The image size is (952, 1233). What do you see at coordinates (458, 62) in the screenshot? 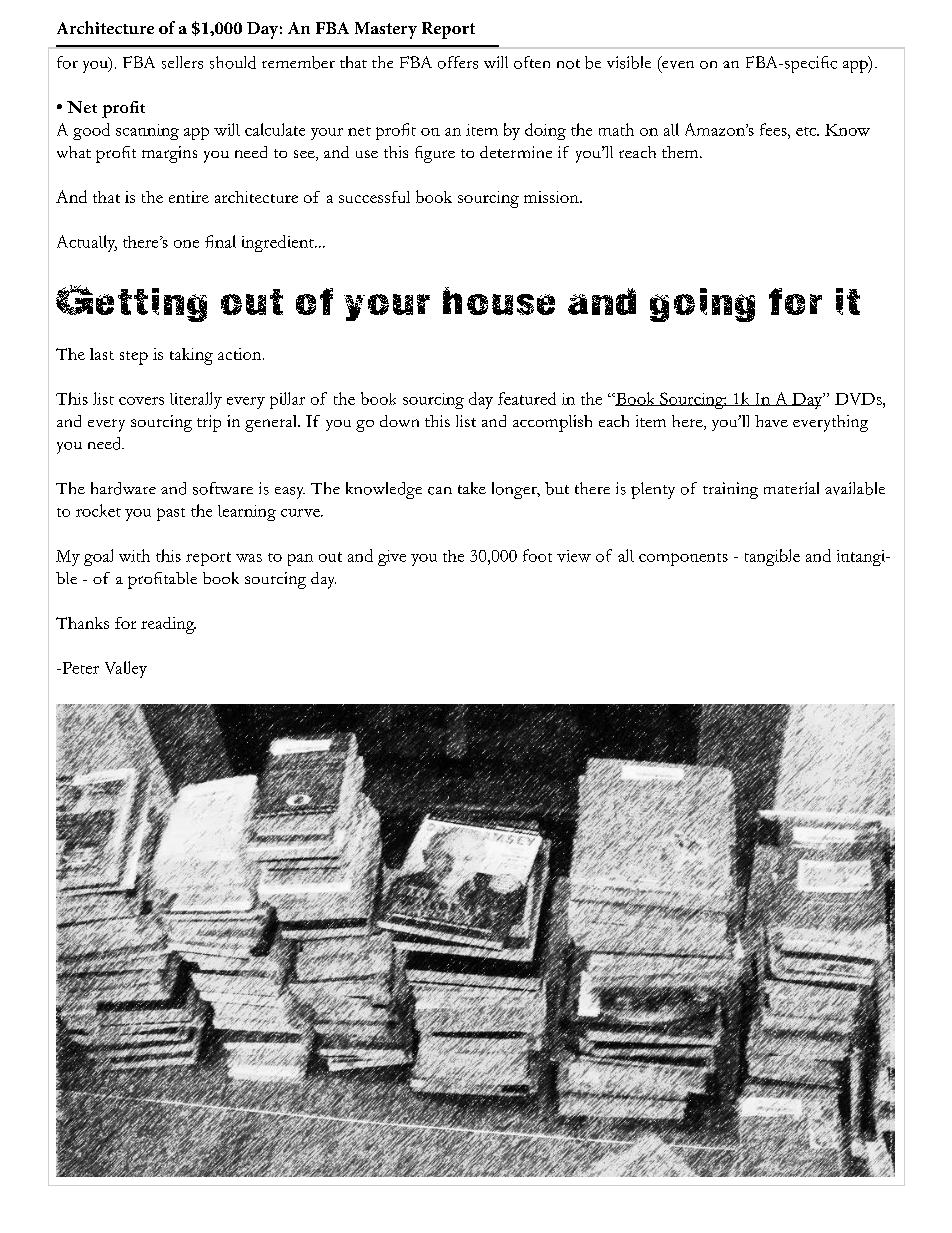
I see `offers` at bounding box center [458, 62].
